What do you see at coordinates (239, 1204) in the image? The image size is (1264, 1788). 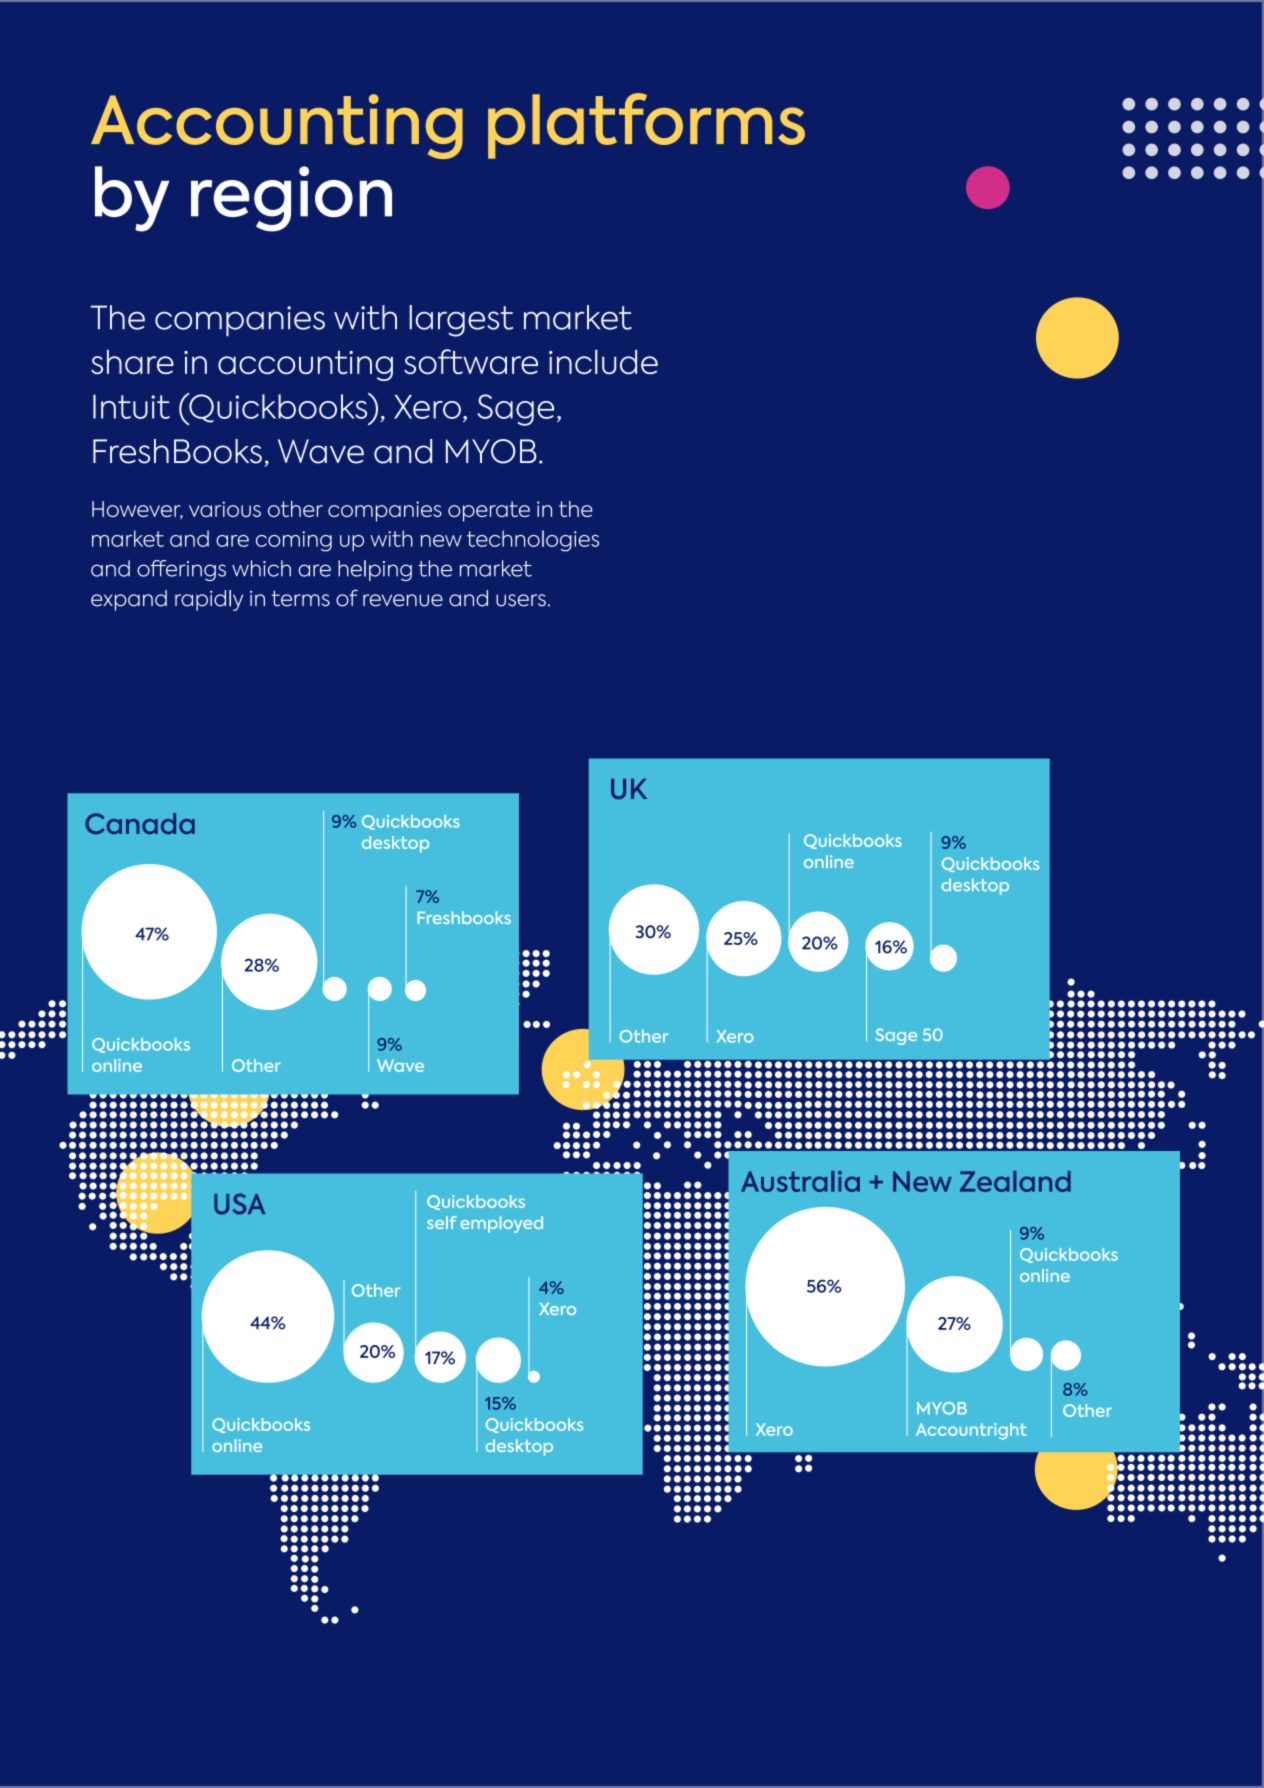 I see `USA` at bounding box center [239, 1204].
